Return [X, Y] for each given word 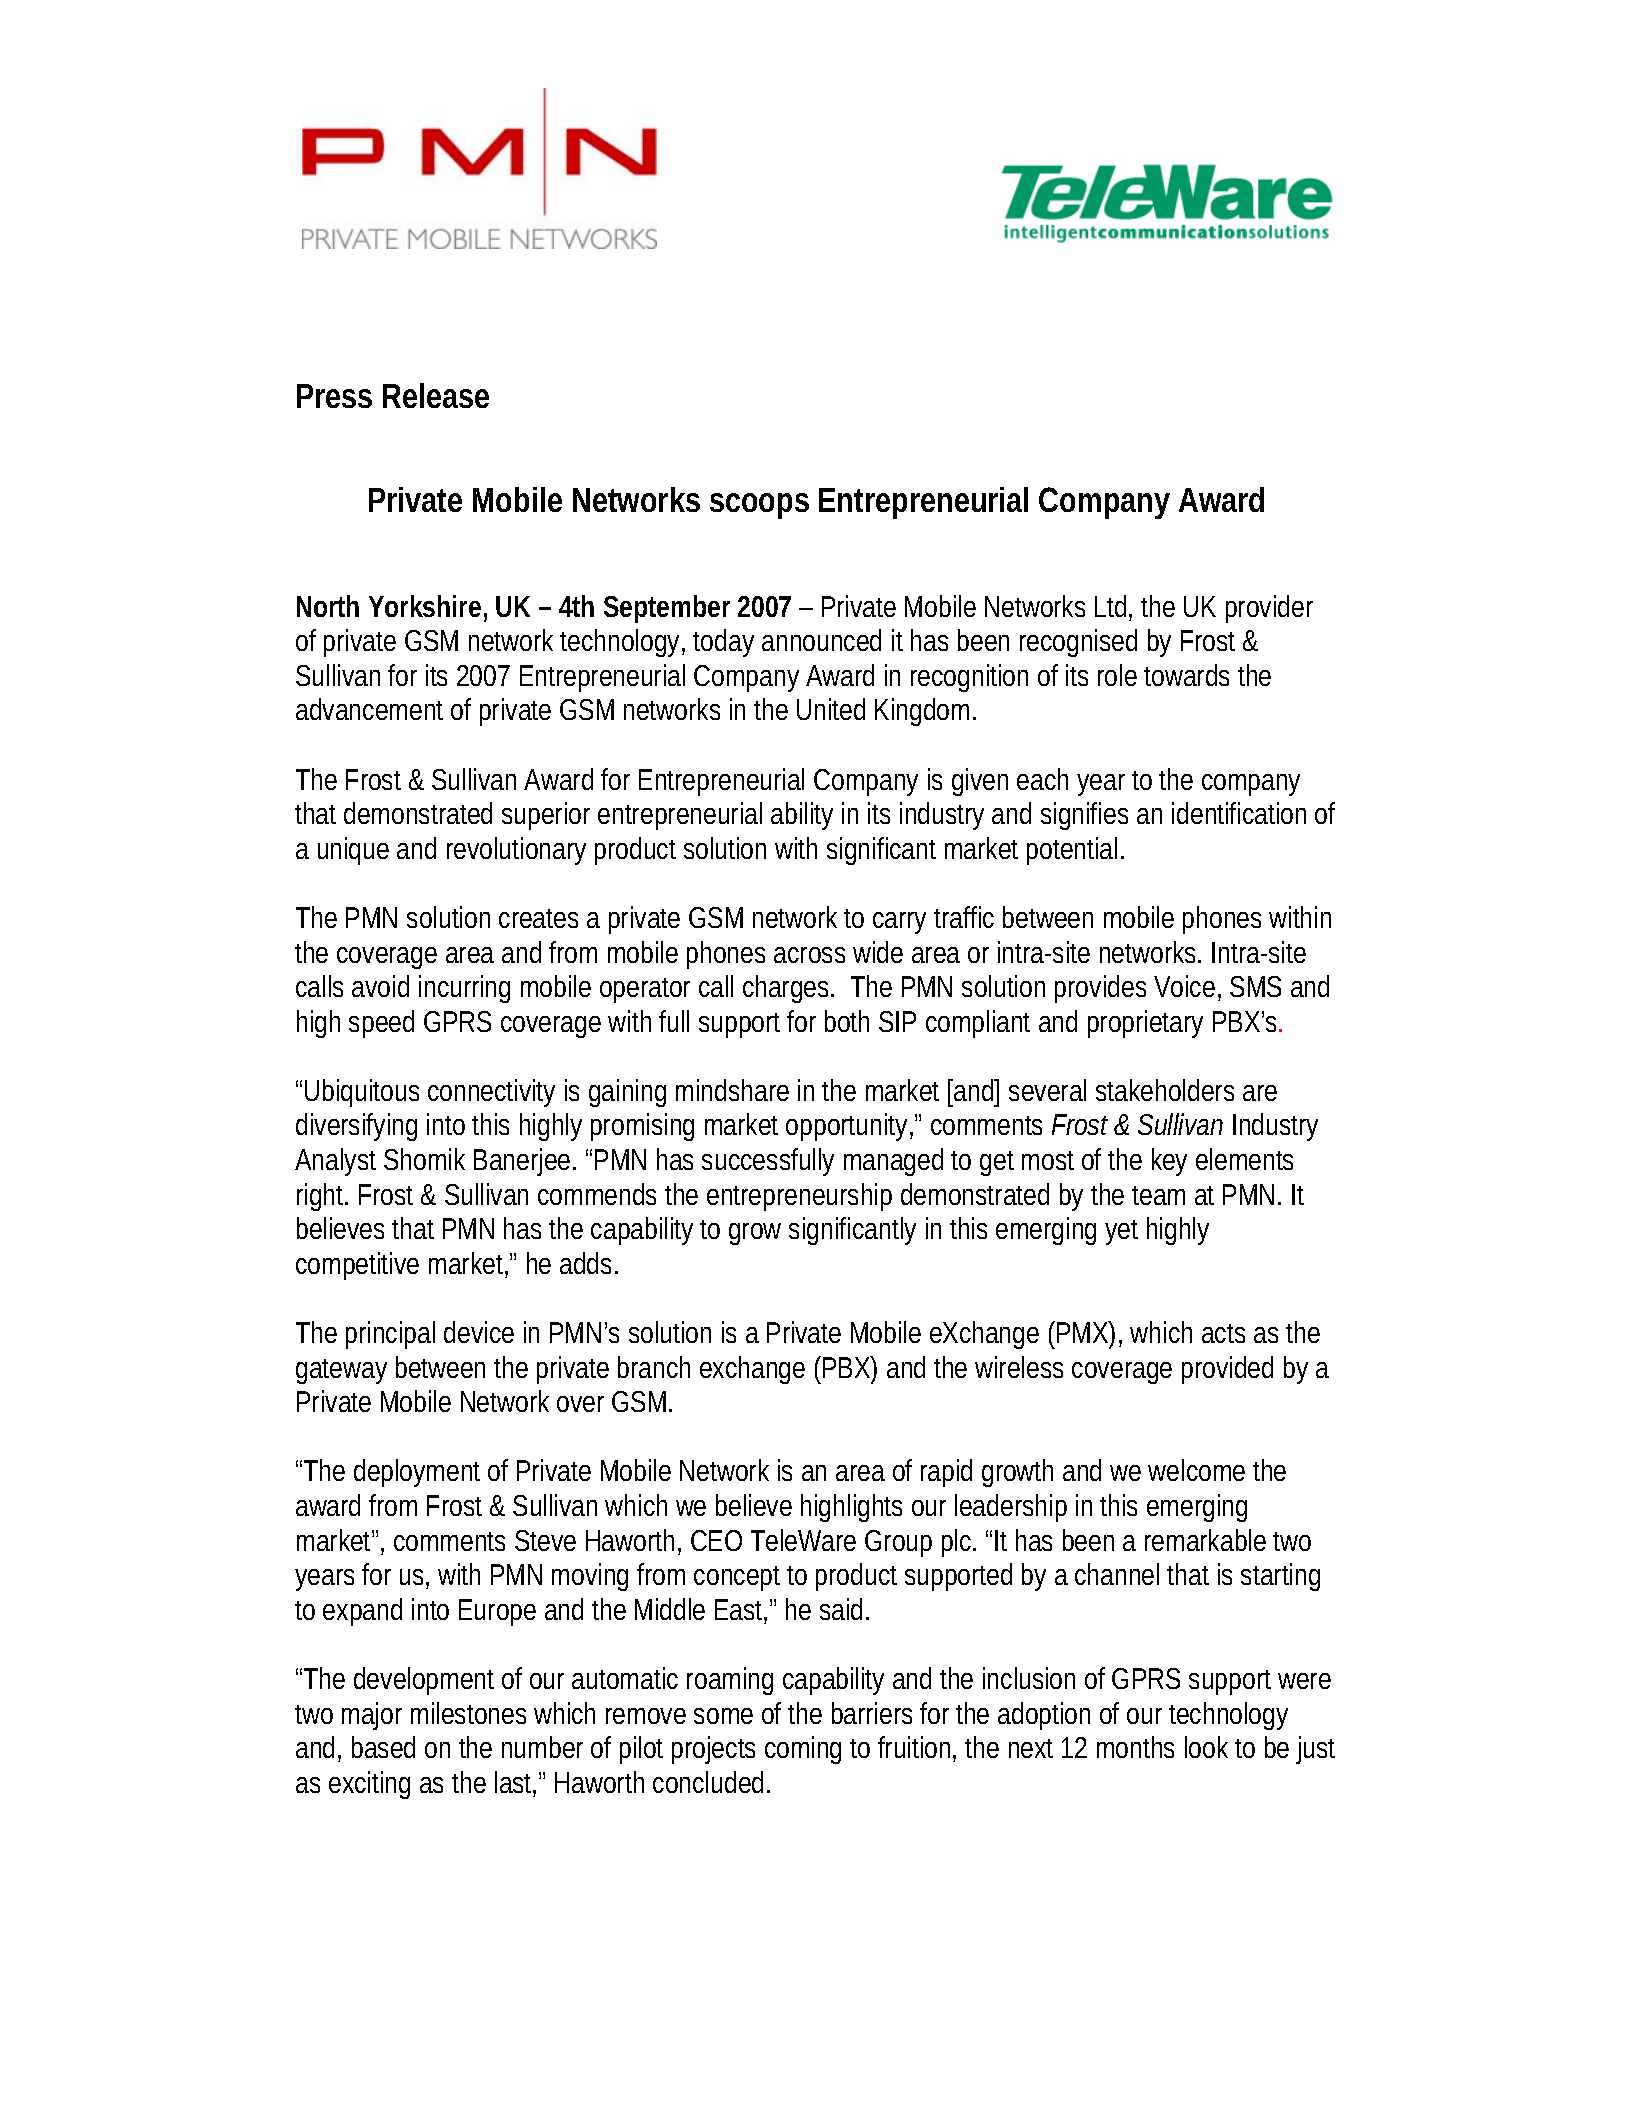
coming [803, 1750]
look [1206, 1747]
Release [436, 395]
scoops [759, 506]
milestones [468, 1713]
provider [1269, 609]
